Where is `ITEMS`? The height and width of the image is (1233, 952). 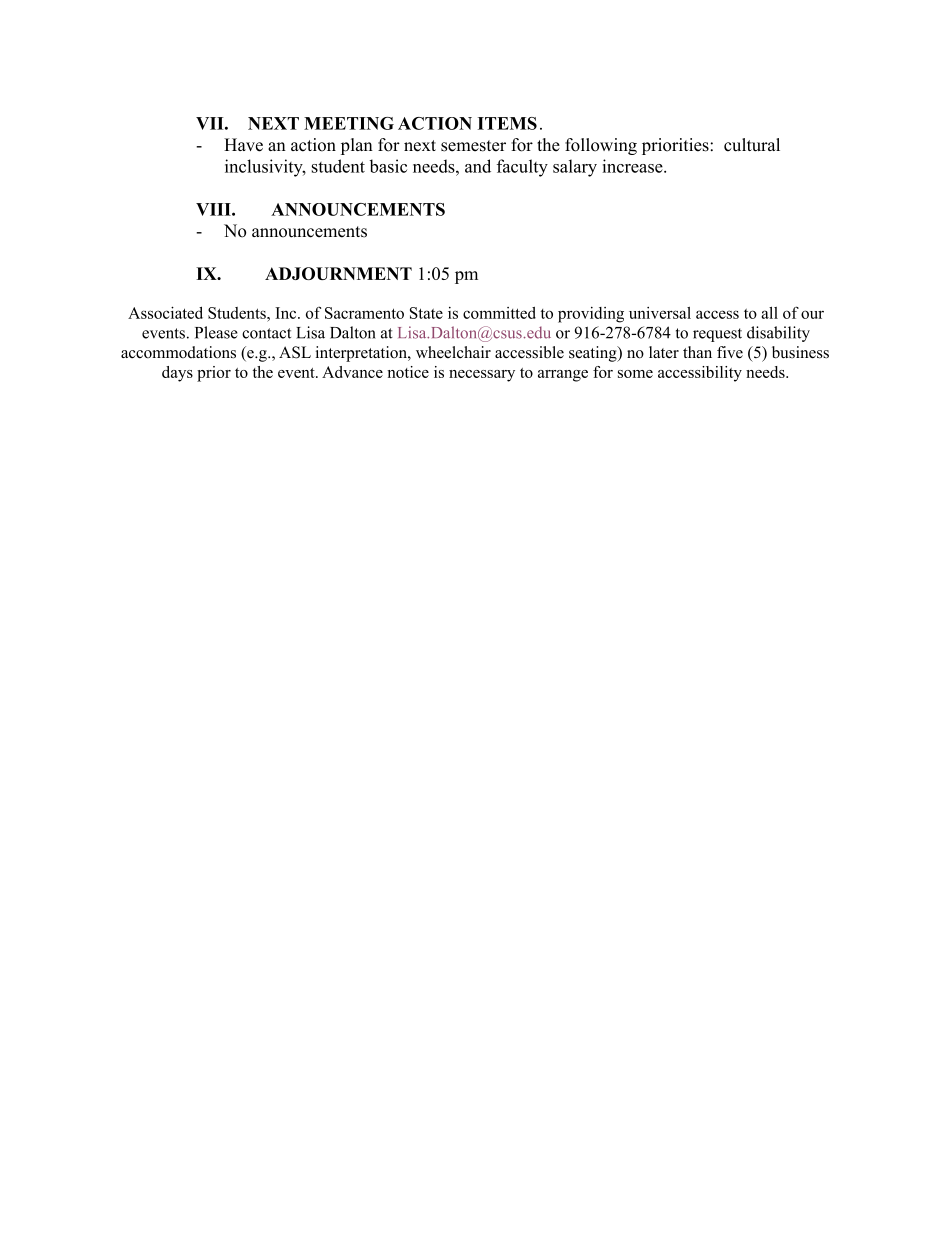 ITEMS is located at coordinates (507, 123).
